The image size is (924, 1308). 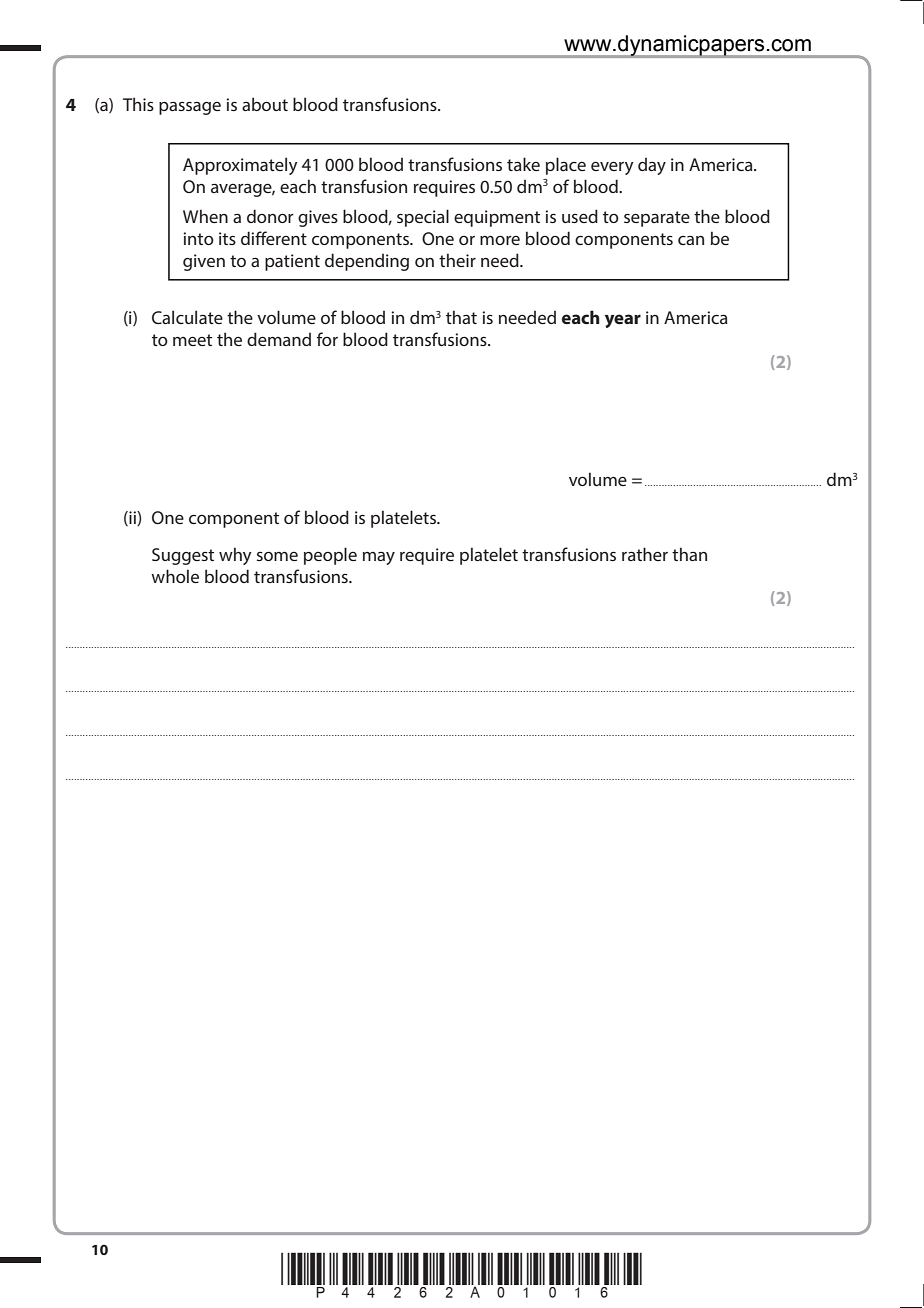 What do you see at coordinates (190, 108) in the document?
I see `passage` at bounding box center [190, 108].
